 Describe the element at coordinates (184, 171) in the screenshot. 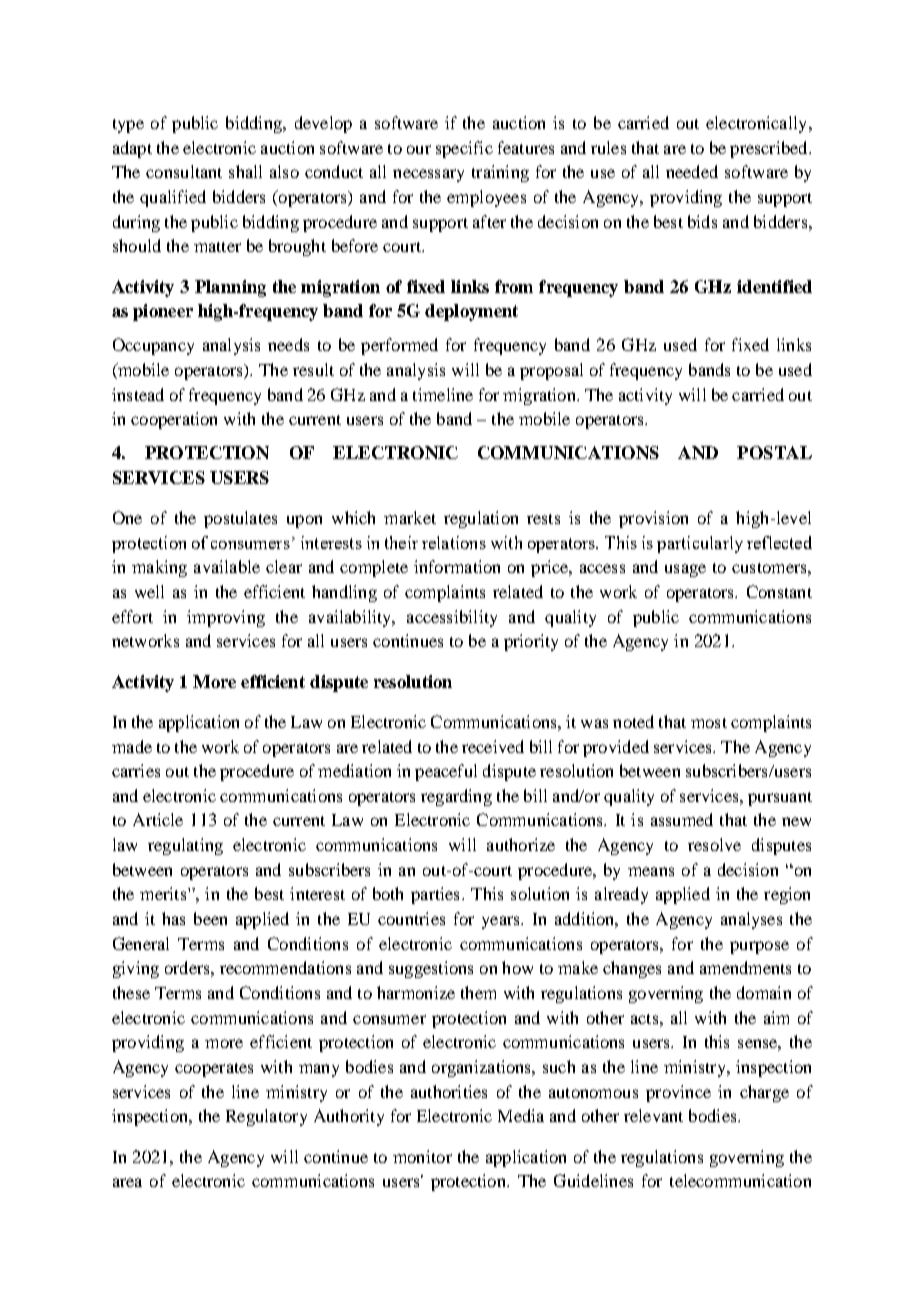

I see `consultant` at that location.
